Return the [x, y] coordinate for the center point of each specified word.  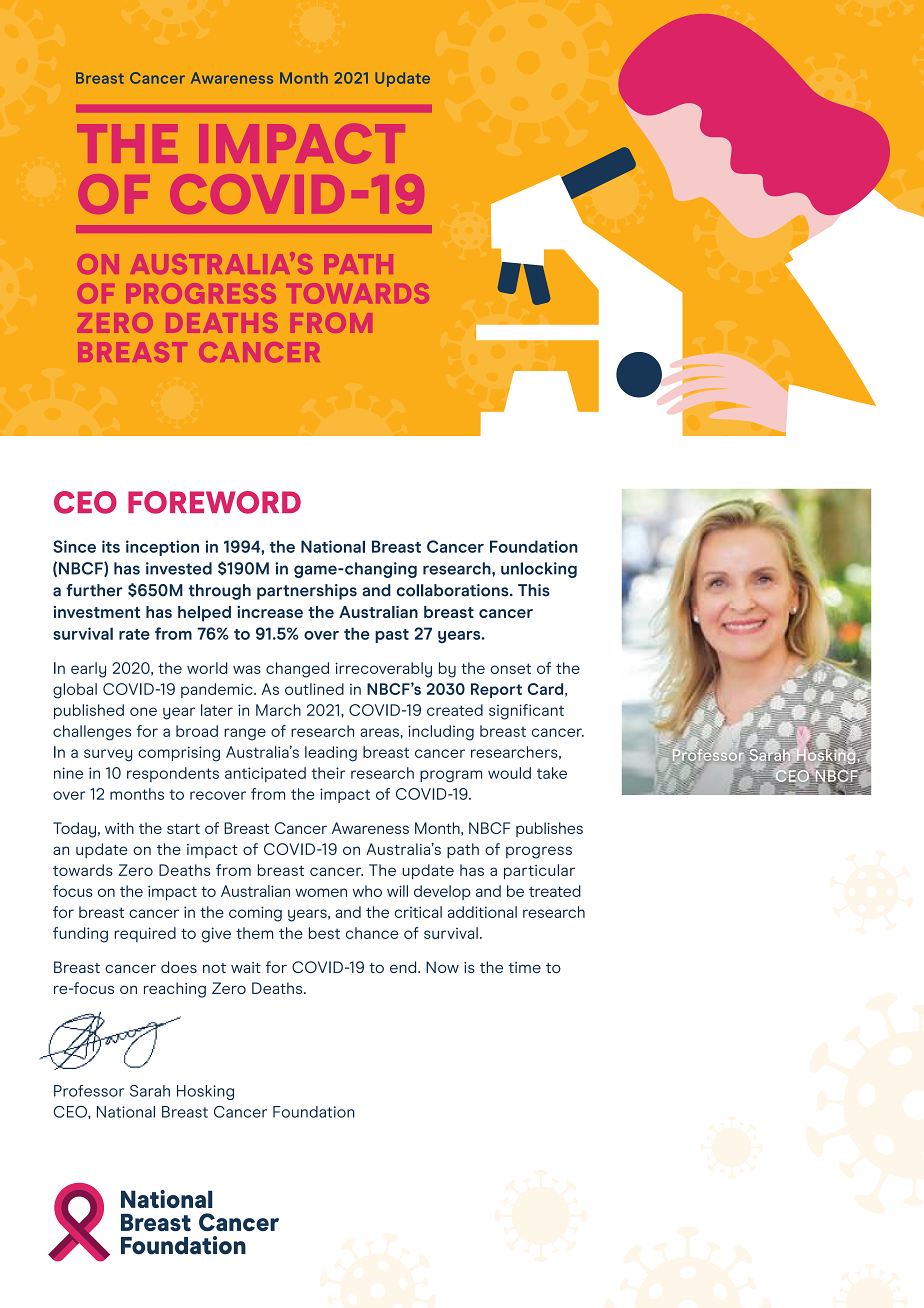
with [119, 828]
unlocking [539, 570]
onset [510, 668]
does [179, 967]
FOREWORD [214, 502]
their [328, 773]
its [111, 546]
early [88, 670]
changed [297, 670]
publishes [549, 829]
